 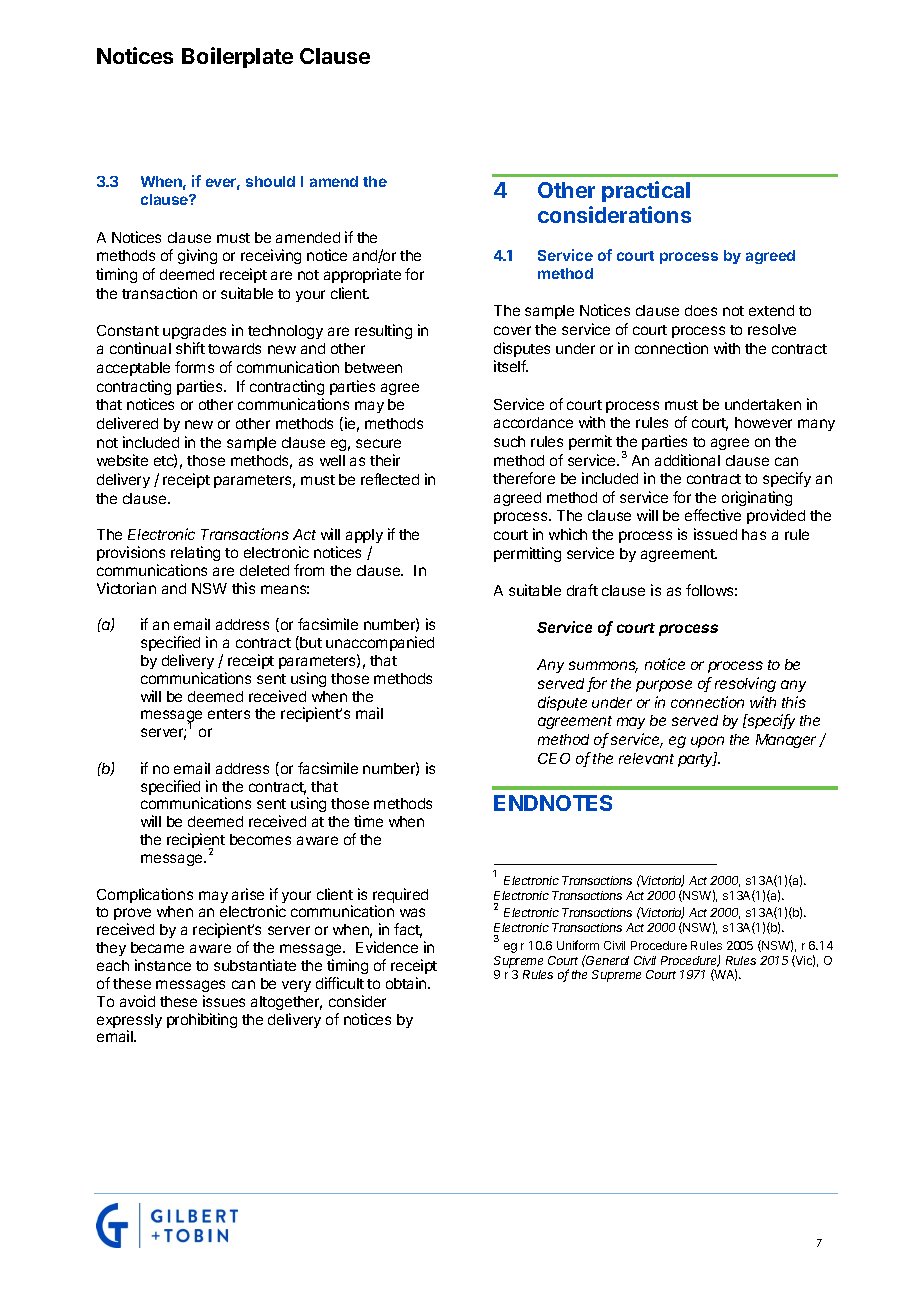 What do you see at coordinates (646, 191) in the screenshot?
I see `practical` at bounding box center [646, 191].
